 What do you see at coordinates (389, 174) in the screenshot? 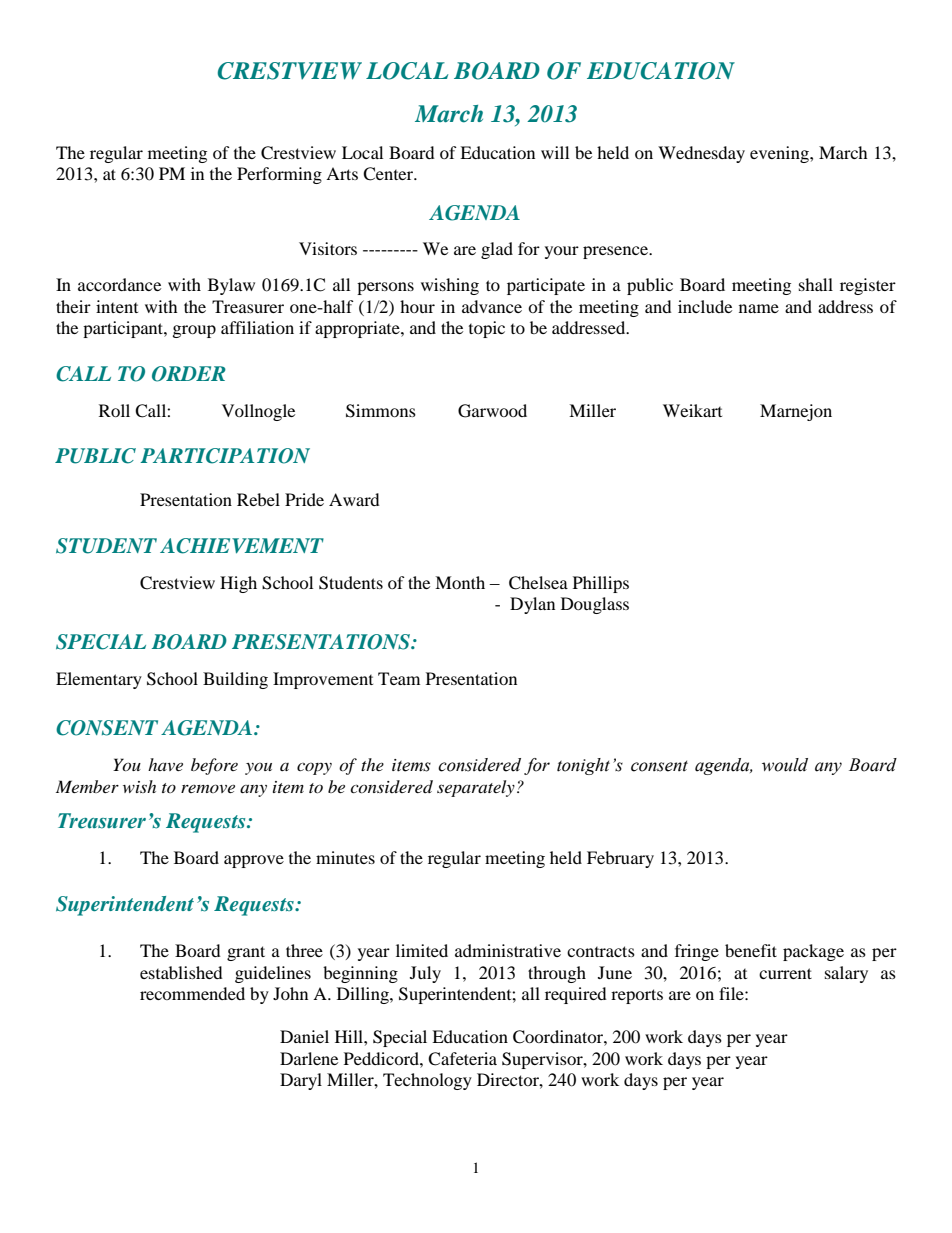
I see `Center` at bounding box center [389, 174].
